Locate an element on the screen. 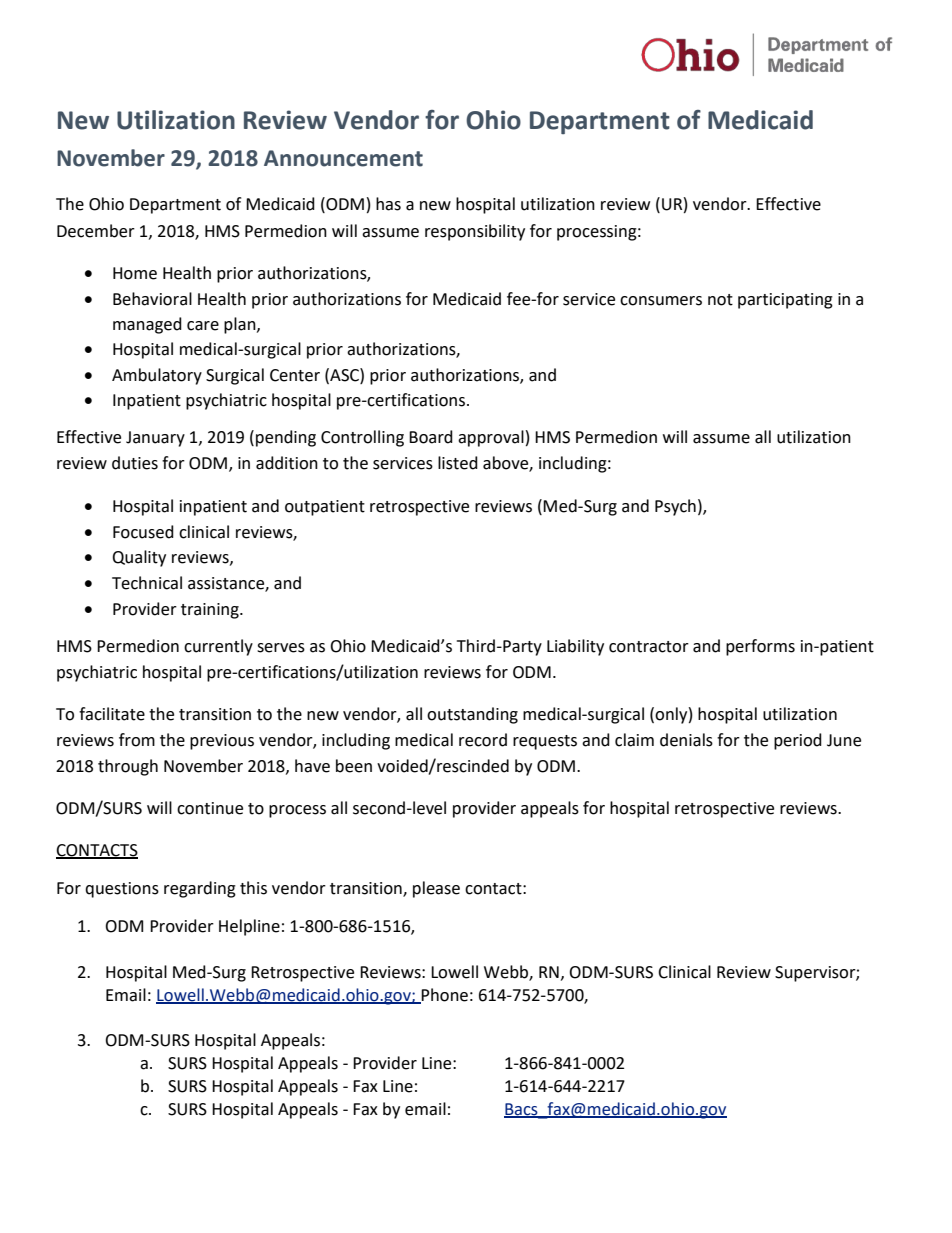  Liability is located at coordinates (575, 647).
